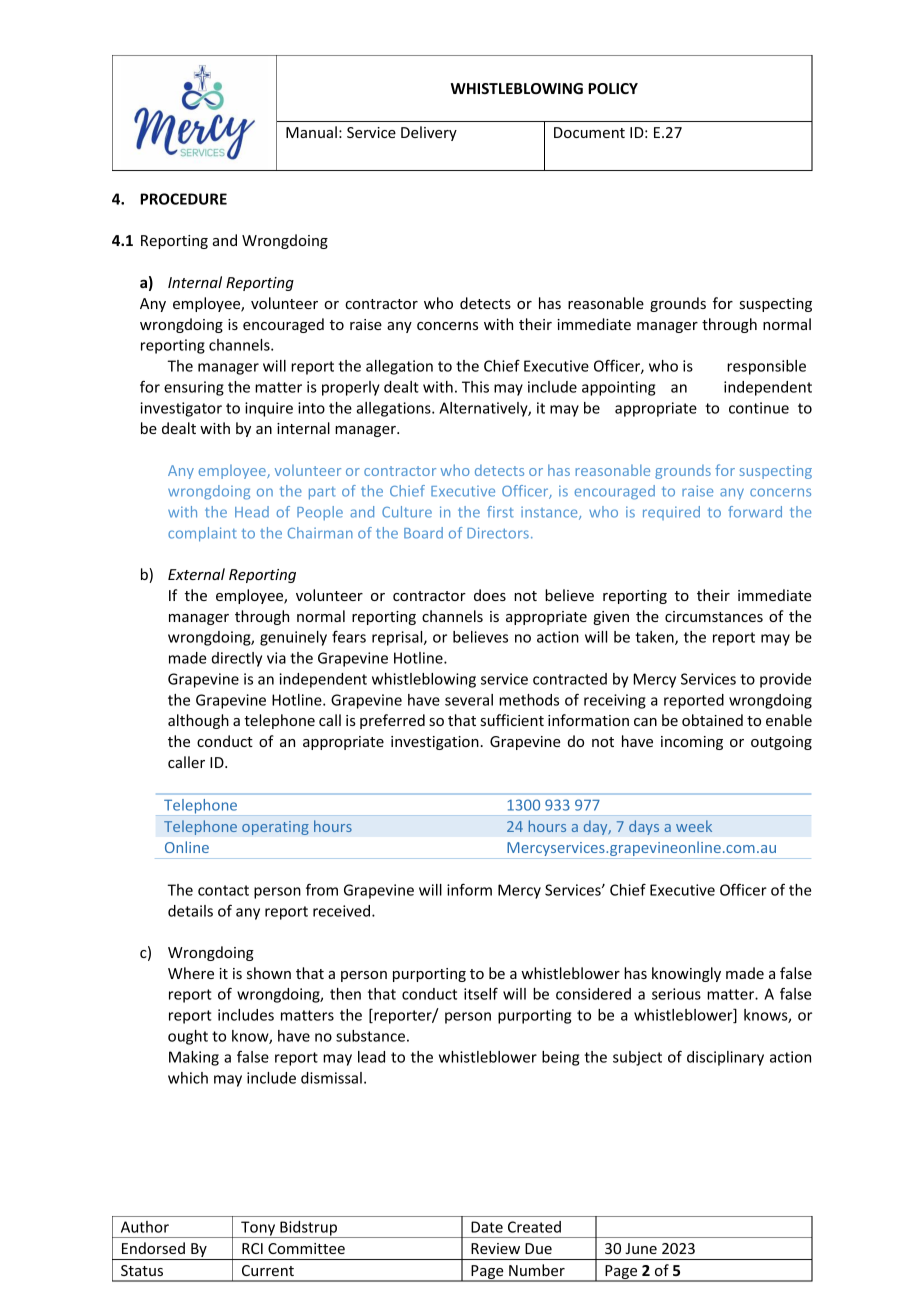  Describe the element at coordinates (258, 1229) in the page. I see `Tony` at that location.
